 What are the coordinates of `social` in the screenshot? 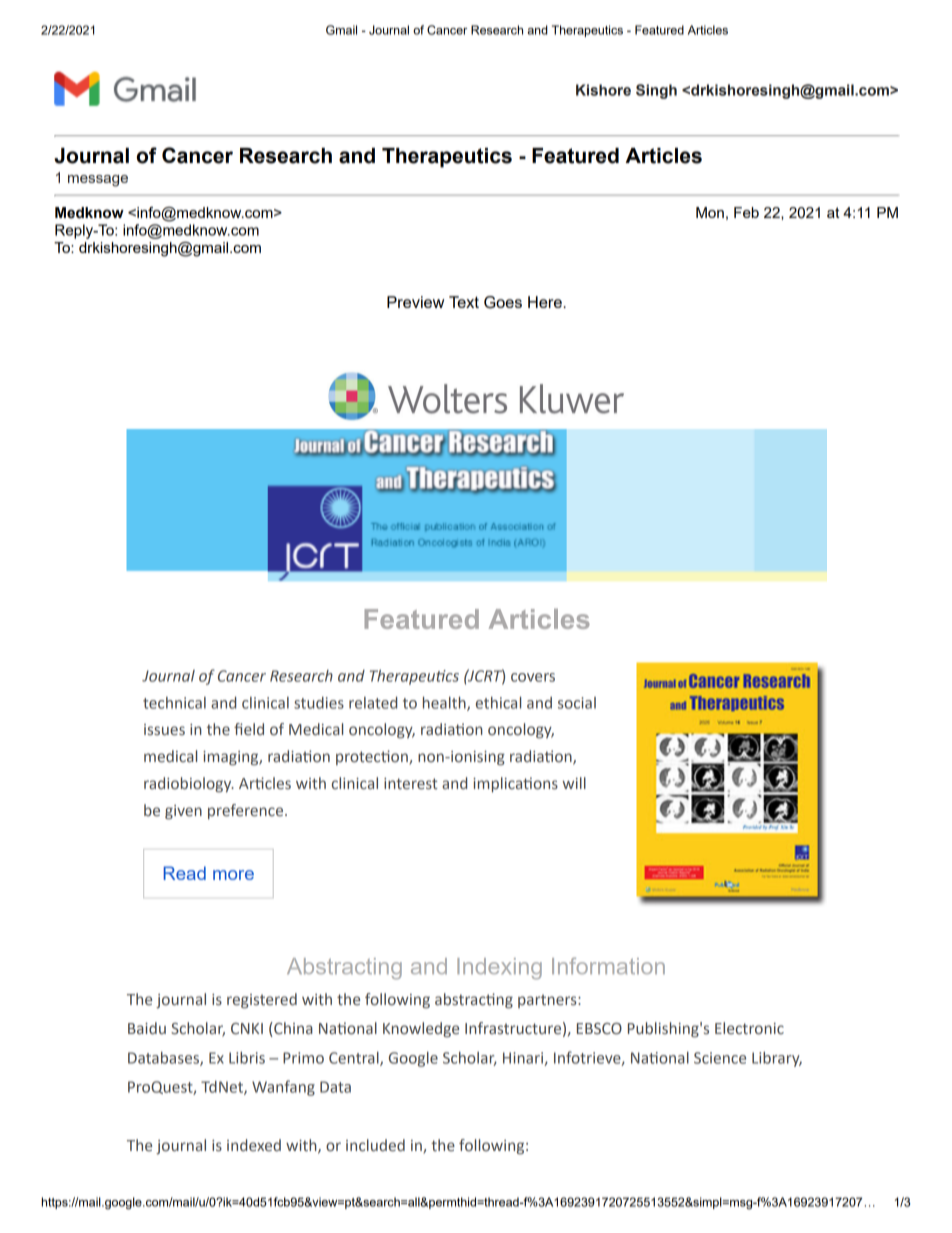 It's located at (577, 703).
